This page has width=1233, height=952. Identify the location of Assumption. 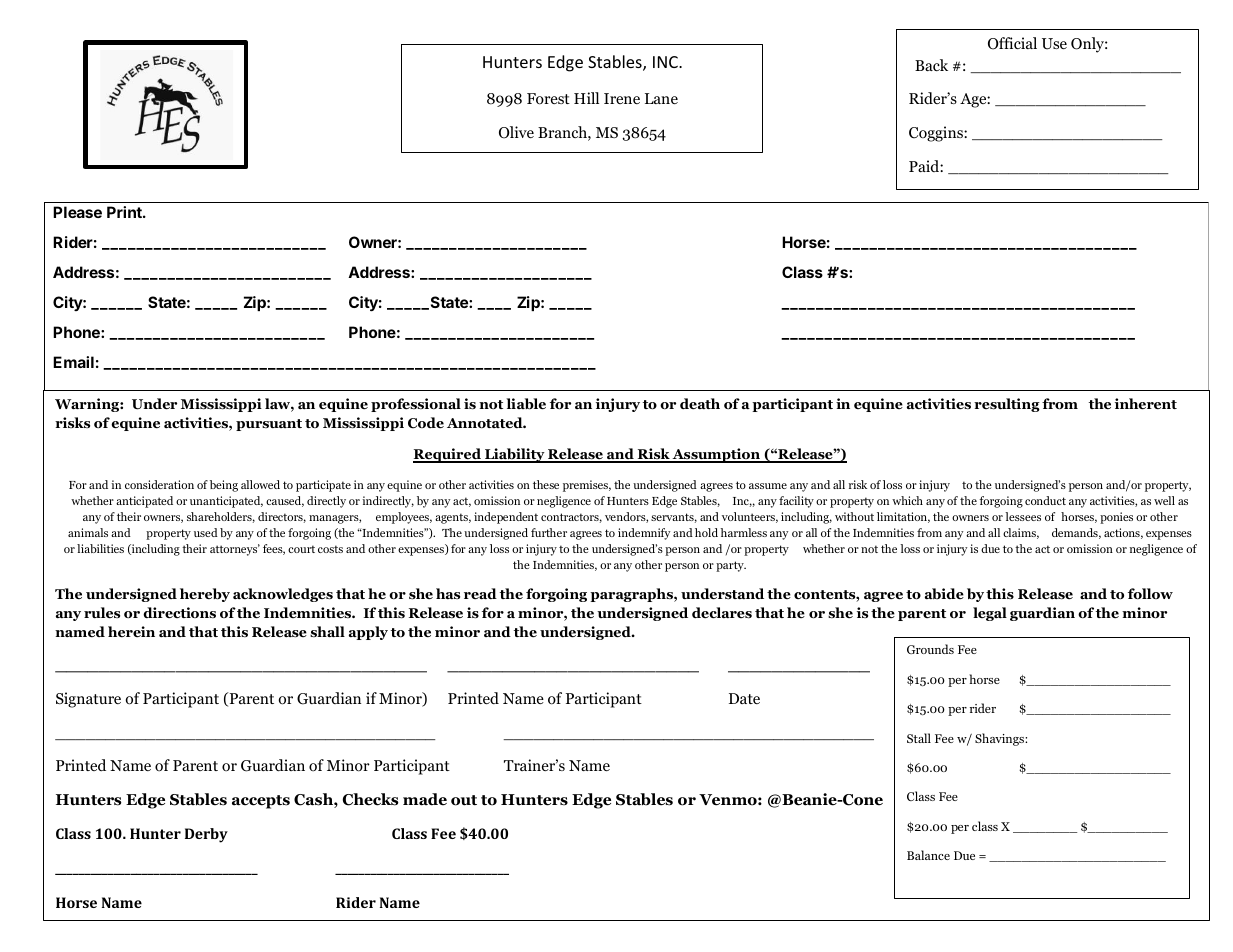
(716, 455).
